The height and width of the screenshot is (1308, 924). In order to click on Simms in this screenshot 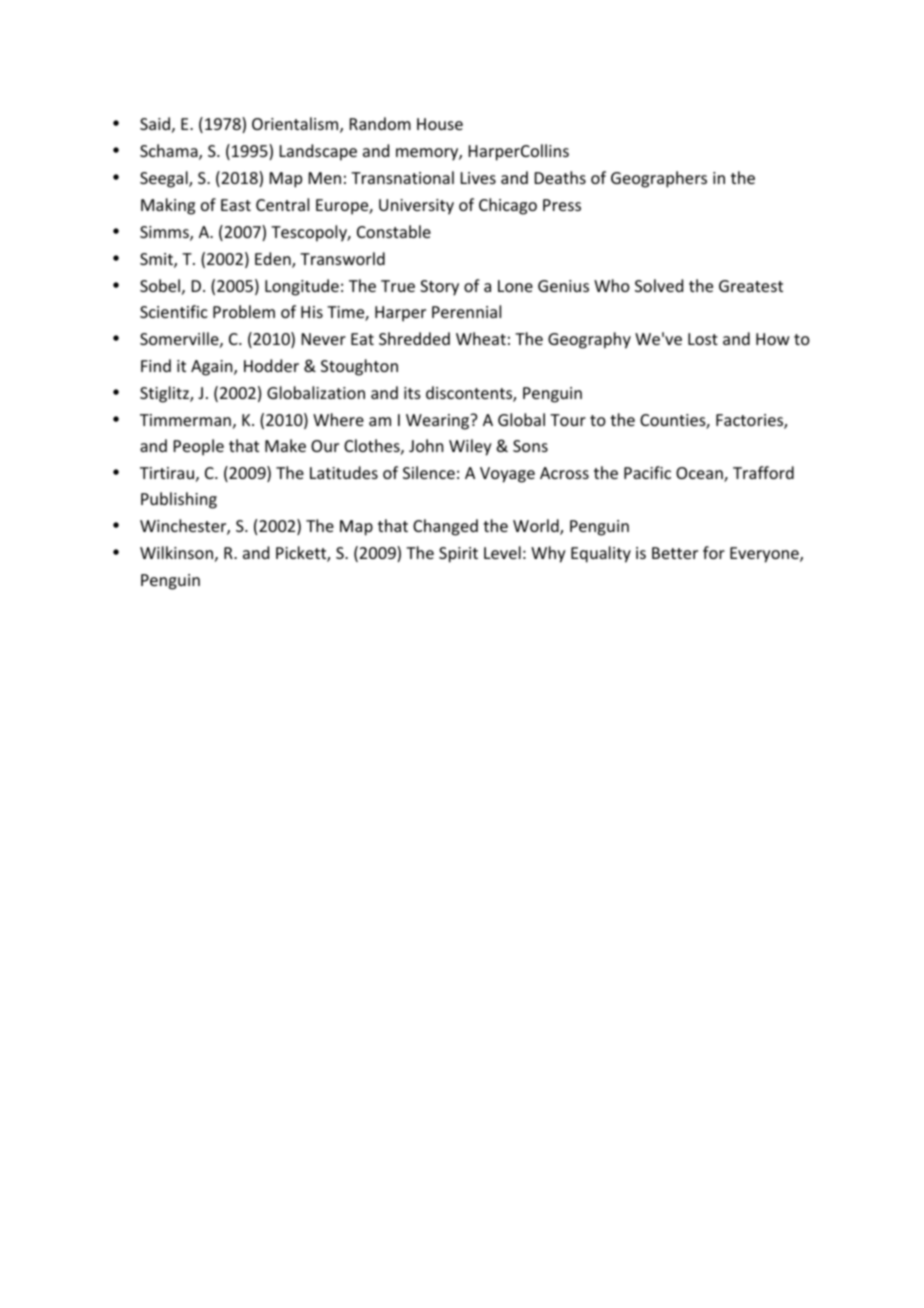, I will do `click(165, 233)`.
